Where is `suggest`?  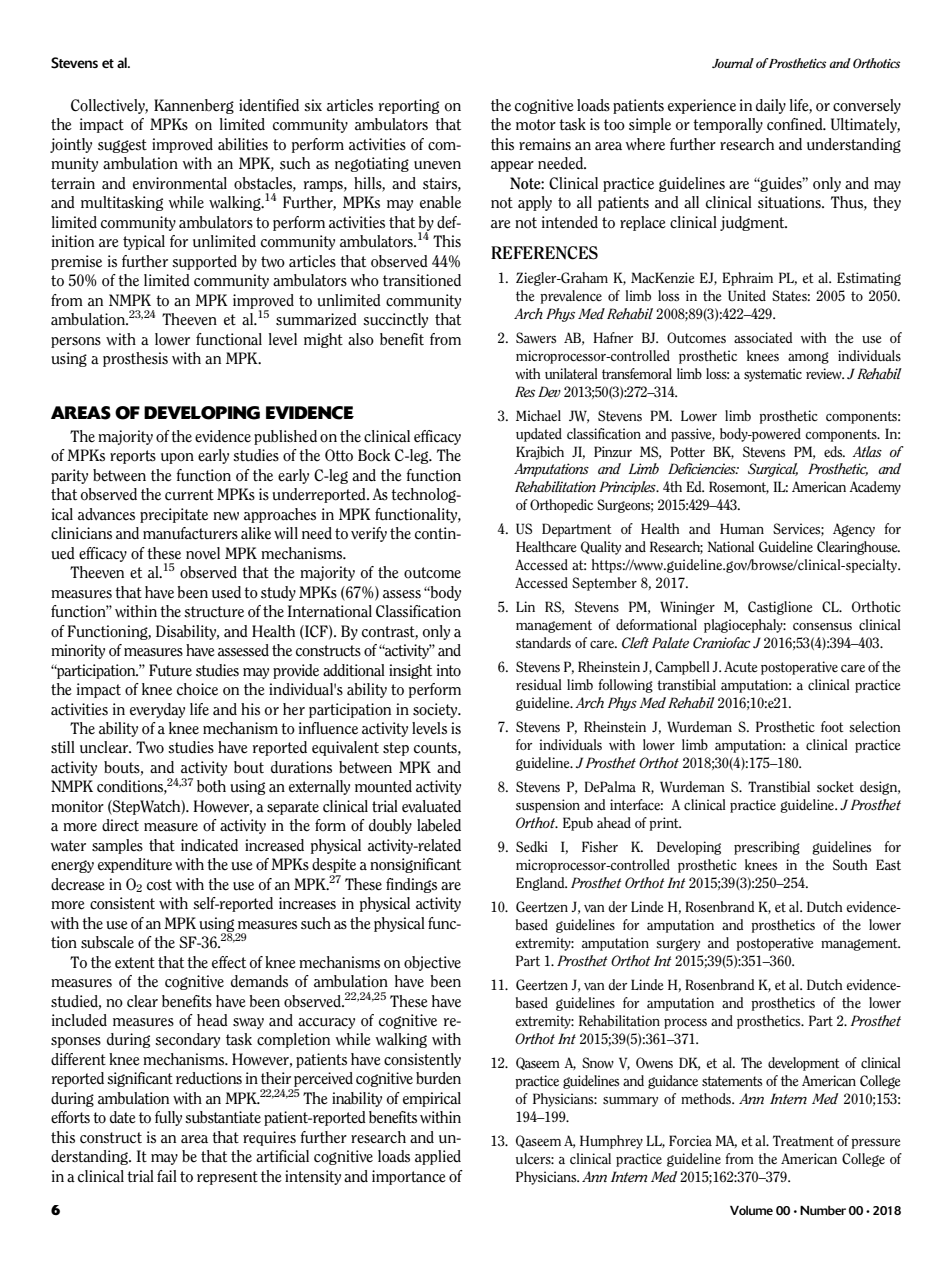
suggest is located at coordinates (122, 146).
